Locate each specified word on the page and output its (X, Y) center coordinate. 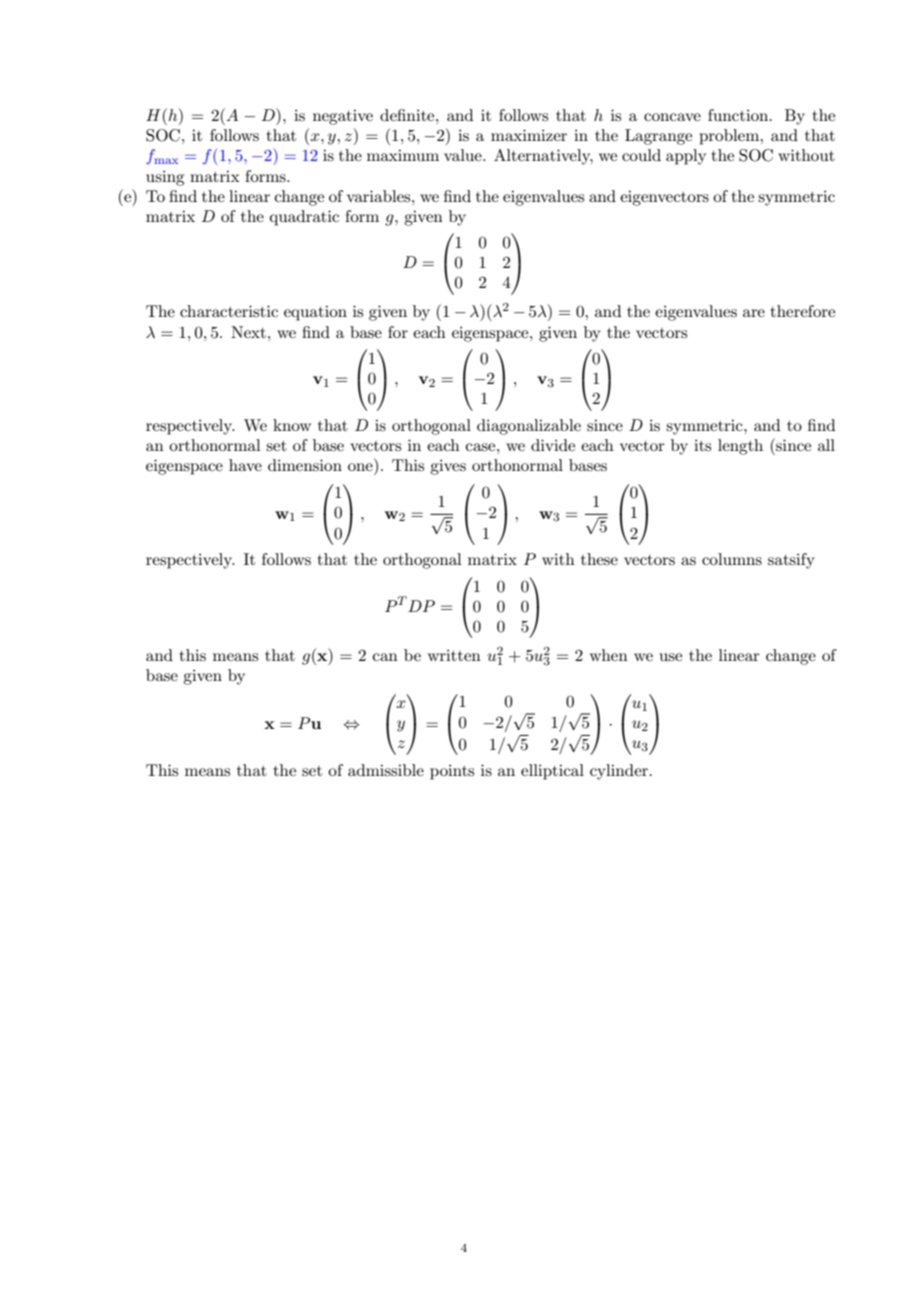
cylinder (620, 772)
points (452, 772)
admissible (386, 770)
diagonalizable (529, 427)
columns (732, 559)
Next (248, 332)
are (754, 313)
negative (343, 117)
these (599, 559)
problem (730, 137)
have (245, 465)
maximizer (529, 135)
